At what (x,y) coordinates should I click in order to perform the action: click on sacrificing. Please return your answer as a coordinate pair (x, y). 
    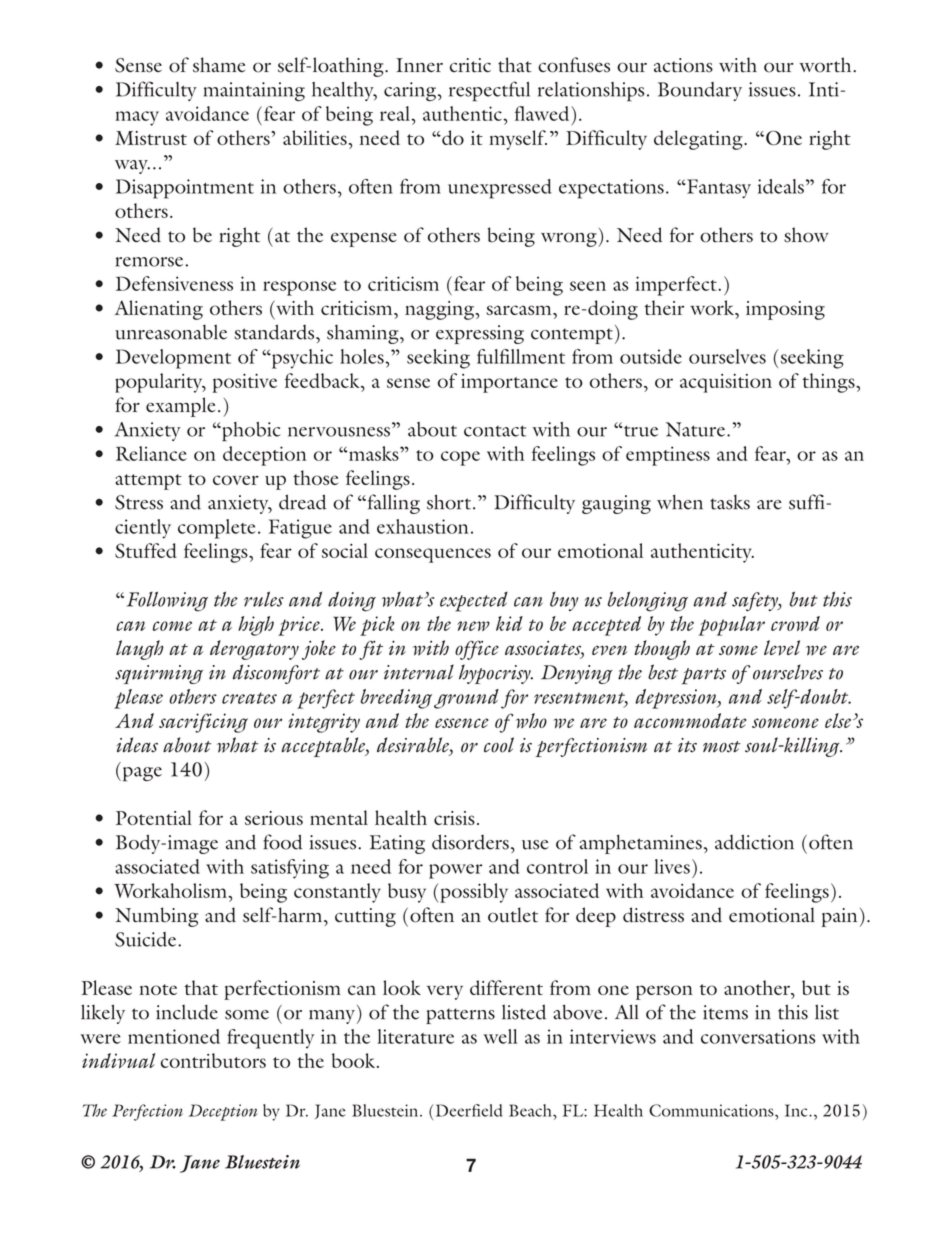
    Looking at the image, I should click on (203, 723).
